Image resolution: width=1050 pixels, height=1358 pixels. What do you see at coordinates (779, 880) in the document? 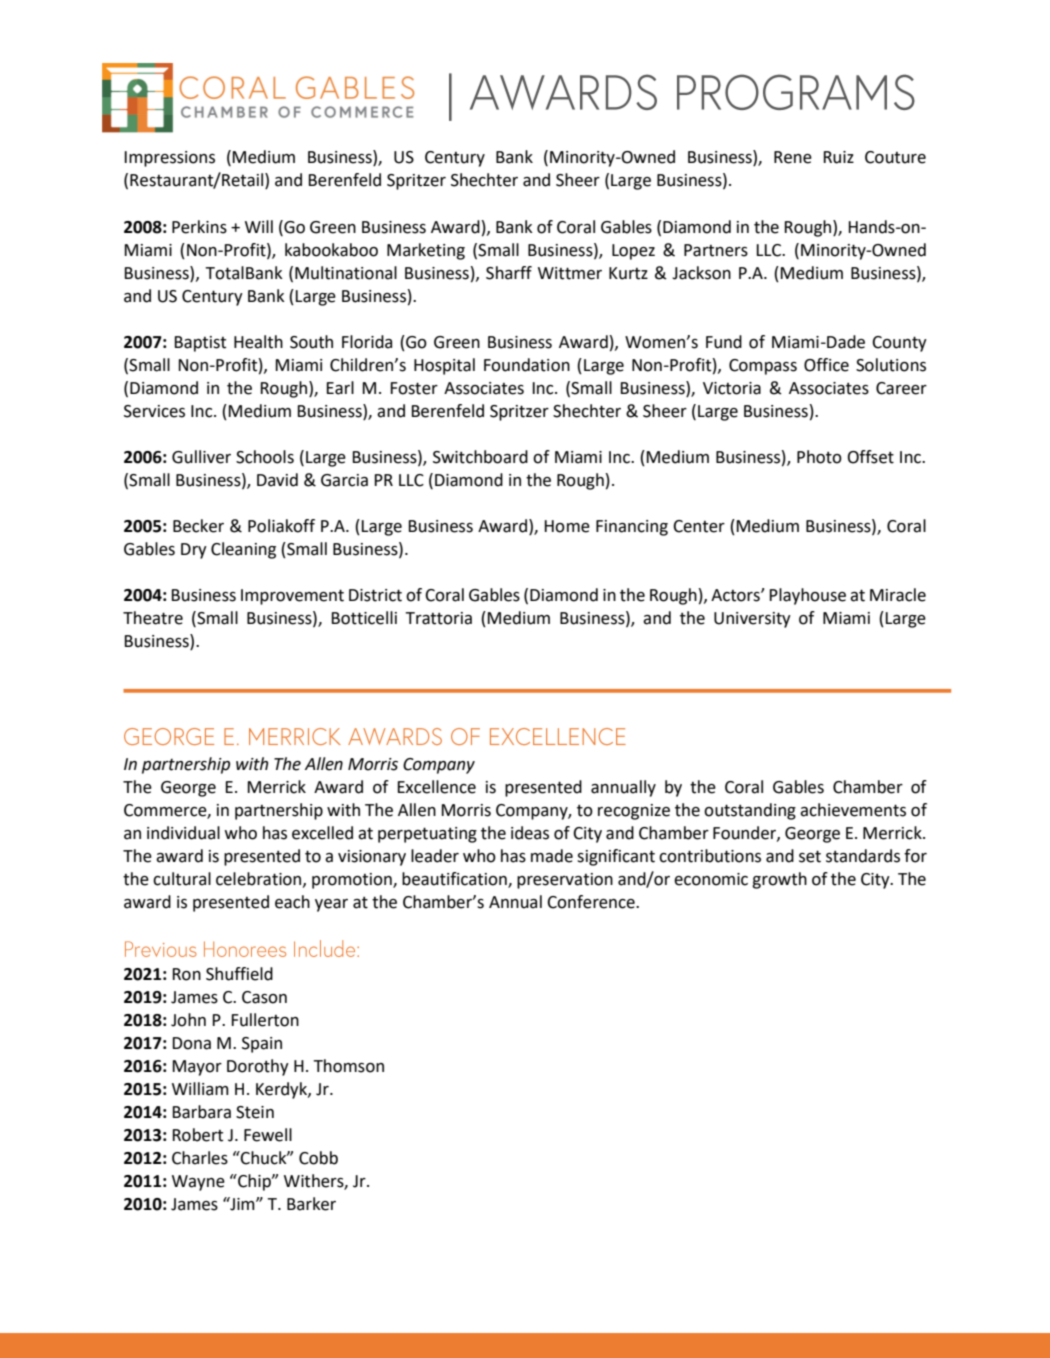
I see `growth` at bounding box center [779, 880].
